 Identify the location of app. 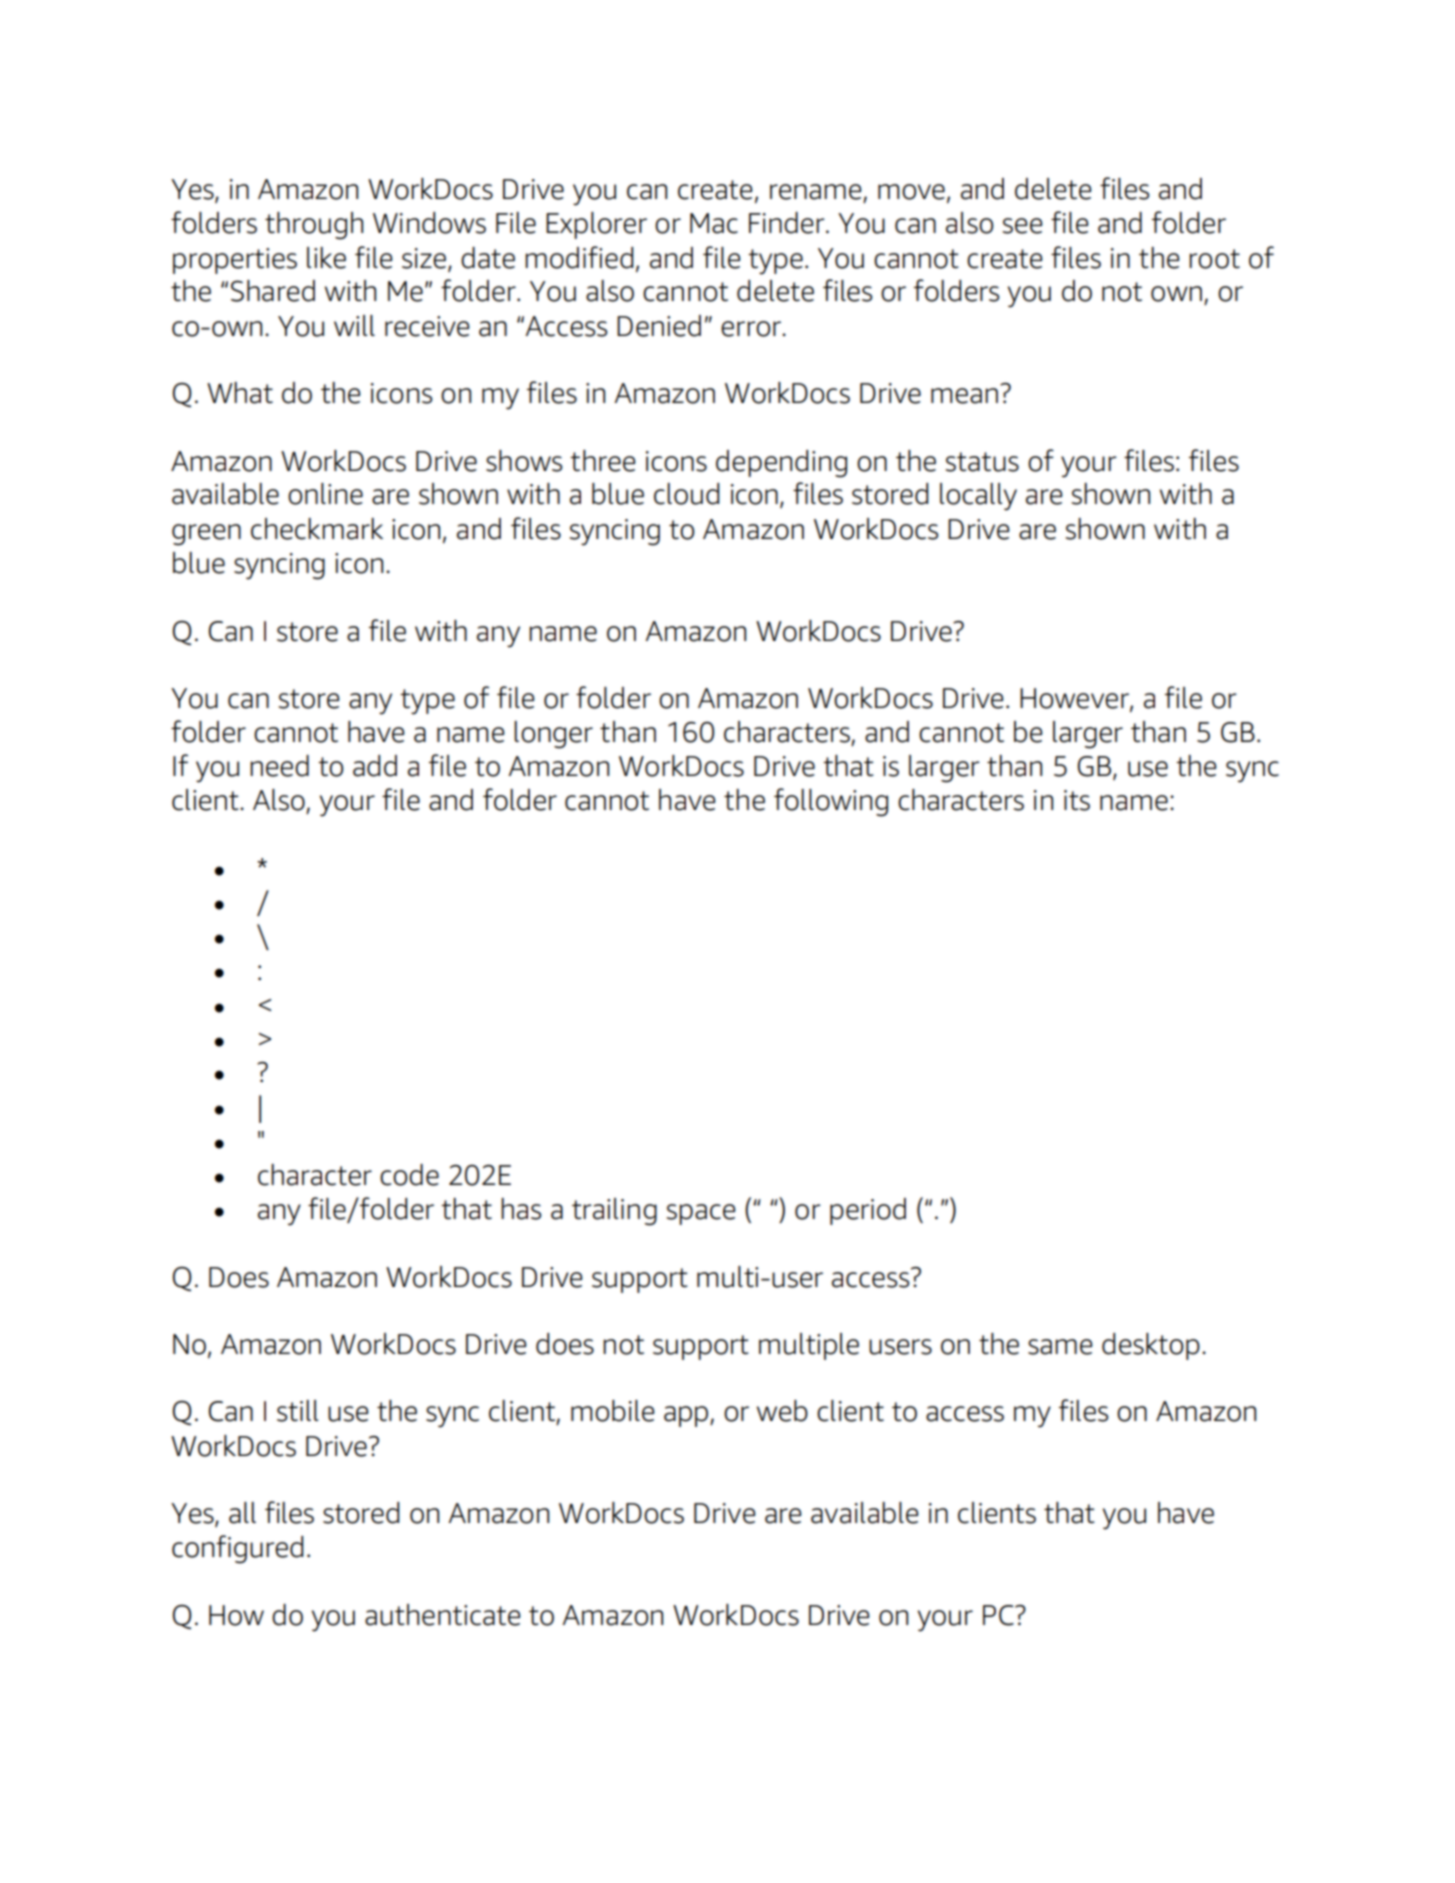
(687, 1416).
